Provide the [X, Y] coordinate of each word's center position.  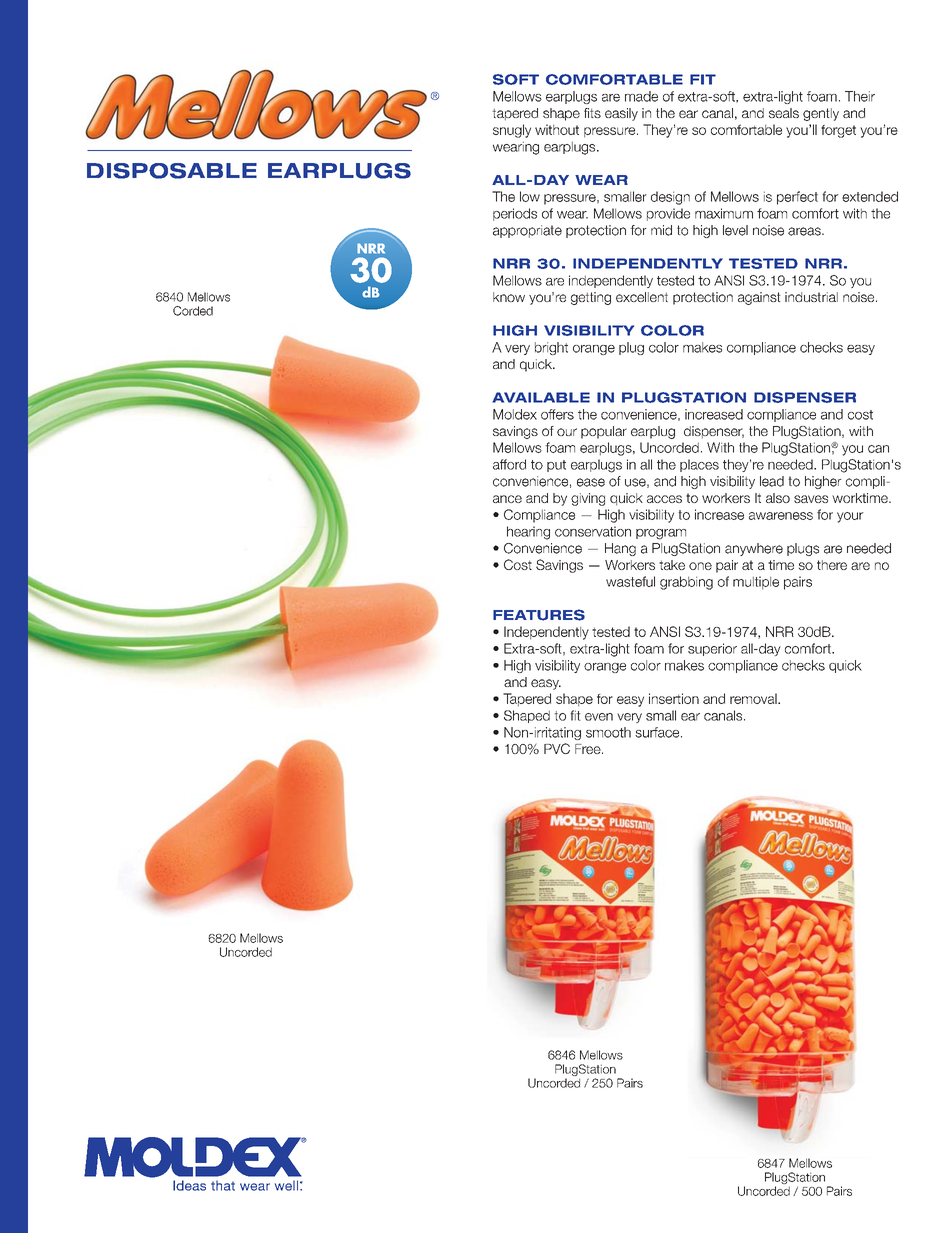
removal [754, 698]
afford [509, 464]
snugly [512, 131]
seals [784, 113]
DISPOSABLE [172, 171]
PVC [557, 748]
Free [589, 749]
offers [557, 414]
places [699, 465]
